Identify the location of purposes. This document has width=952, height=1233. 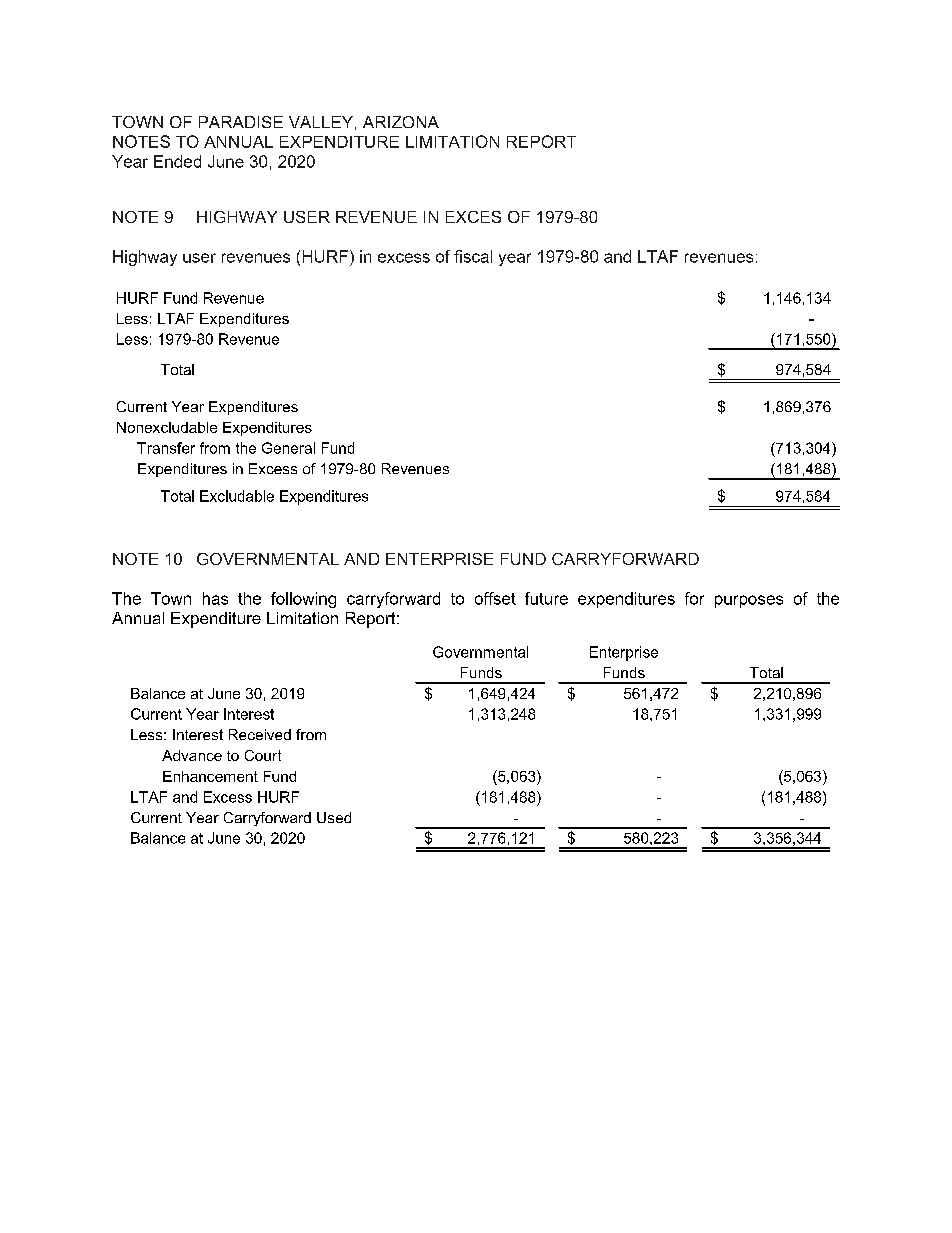
(749, 601).
